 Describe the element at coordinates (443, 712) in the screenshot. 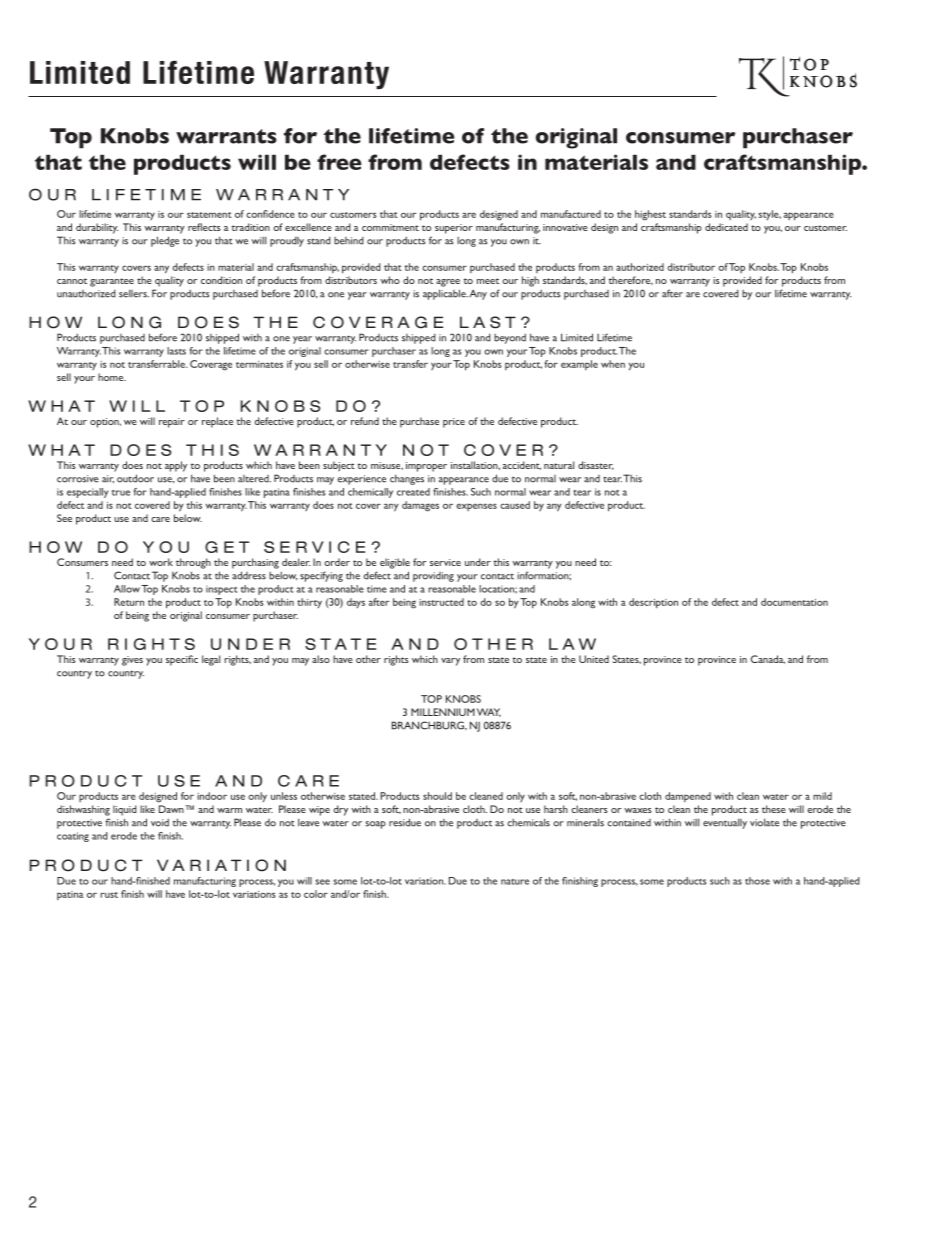

I see `MILLENNIUM` at that location.
